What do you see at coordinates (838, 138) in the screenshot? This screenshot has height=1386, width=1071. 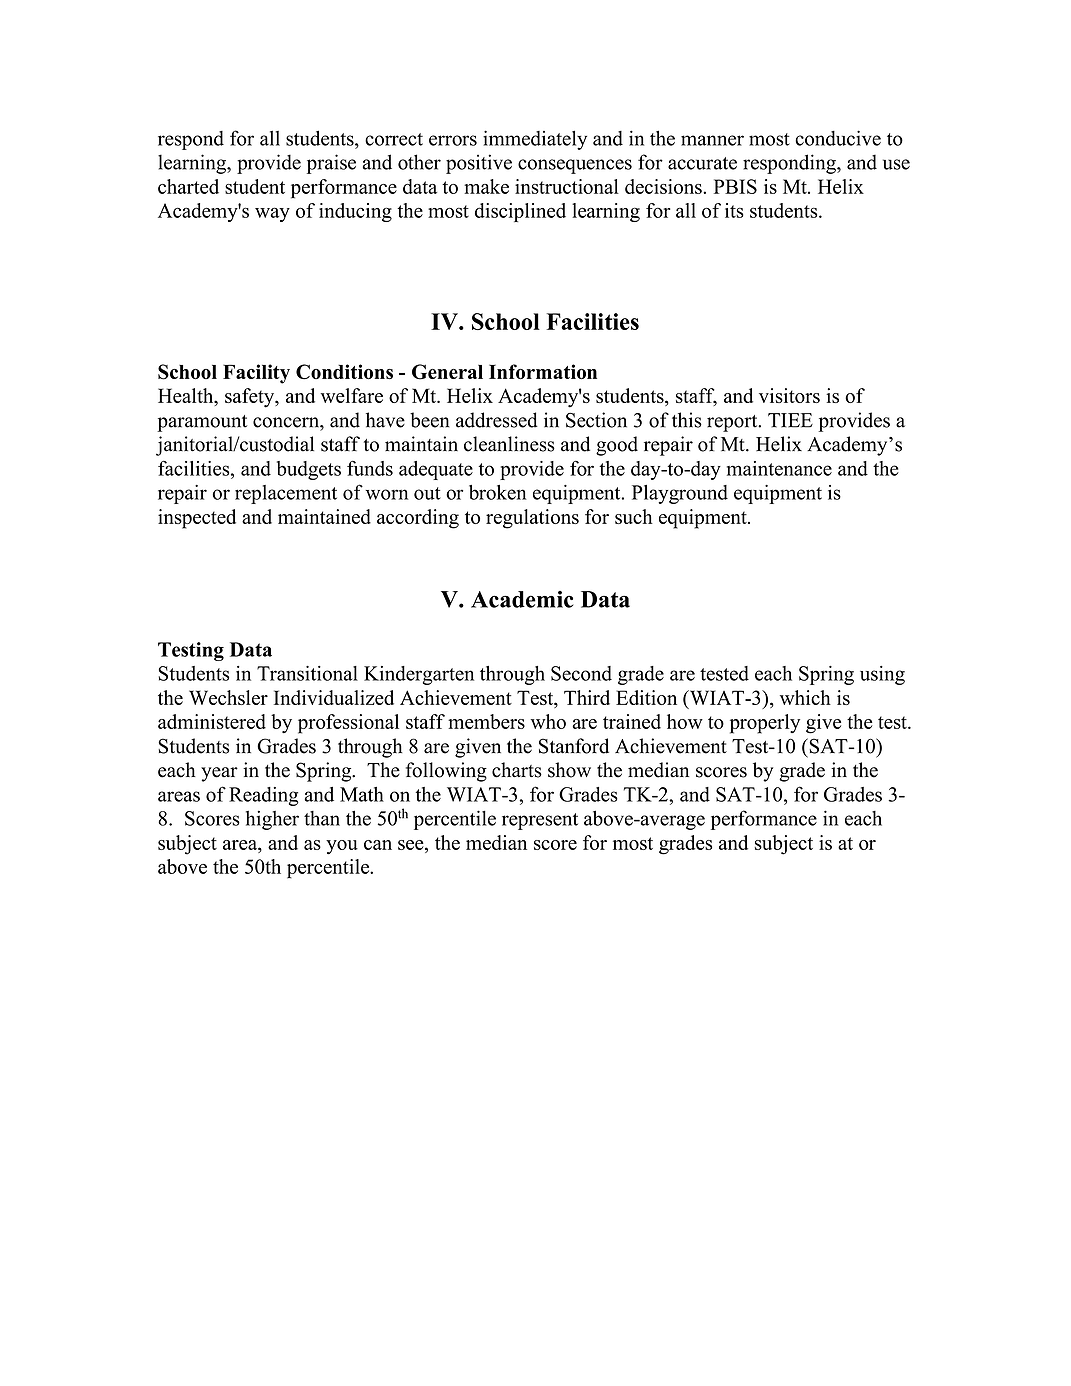 I see `conducive` at bounding box center [838, 138].
